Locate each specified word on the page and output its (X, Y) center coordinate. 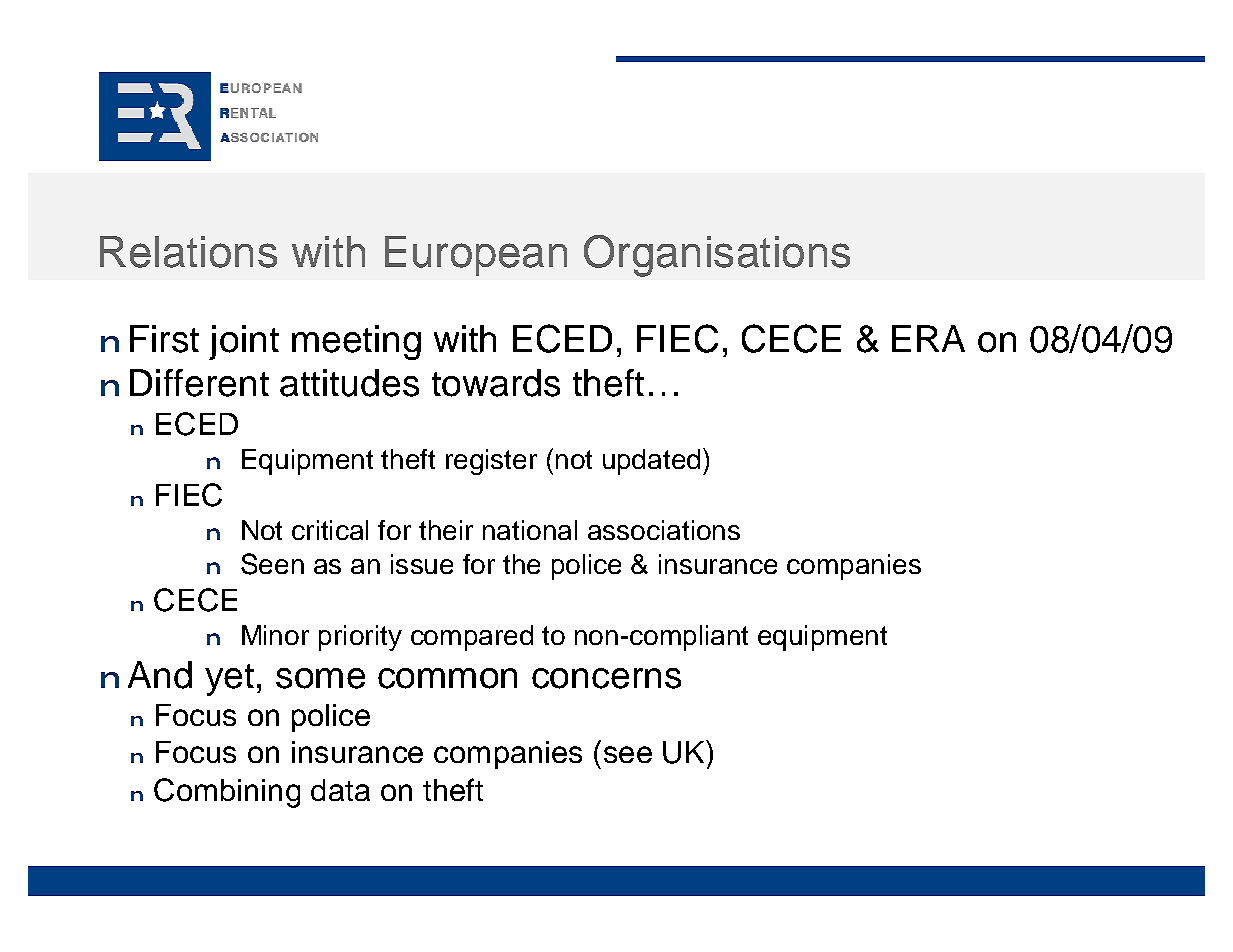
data (340, 790)
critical (330, 530)
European (476, 256)
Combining (227, 793)
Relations (188, 252)
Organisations (717, 256)
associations (664, 530)
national (530, 530)
